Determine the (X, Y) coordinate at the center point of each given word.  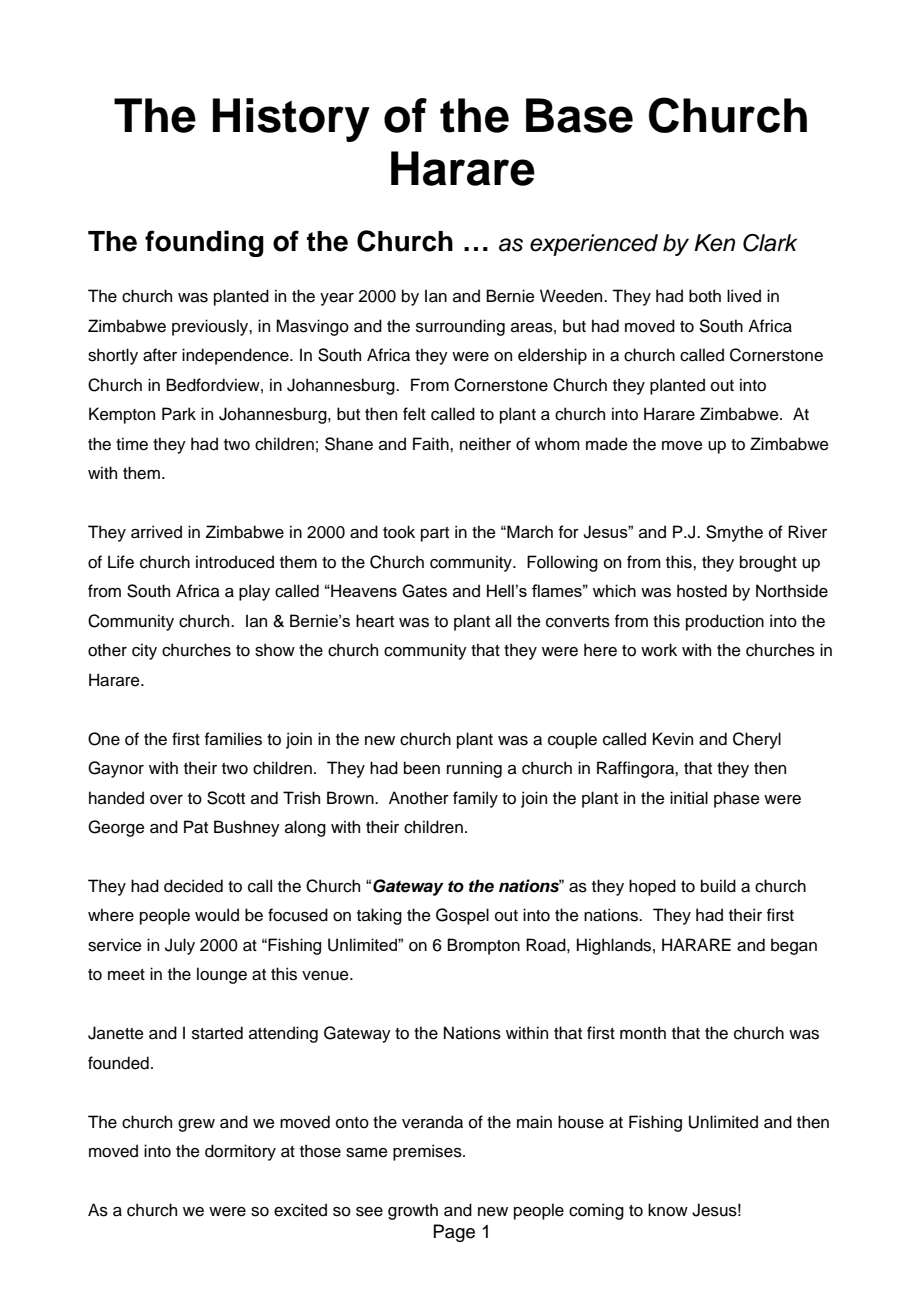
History (291, 120)
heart (375, 621)
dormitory (240, 1152)
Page (454, 1233)
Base (579, 115)
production (725, 622)
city (144, 651)
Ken (714, 243)
